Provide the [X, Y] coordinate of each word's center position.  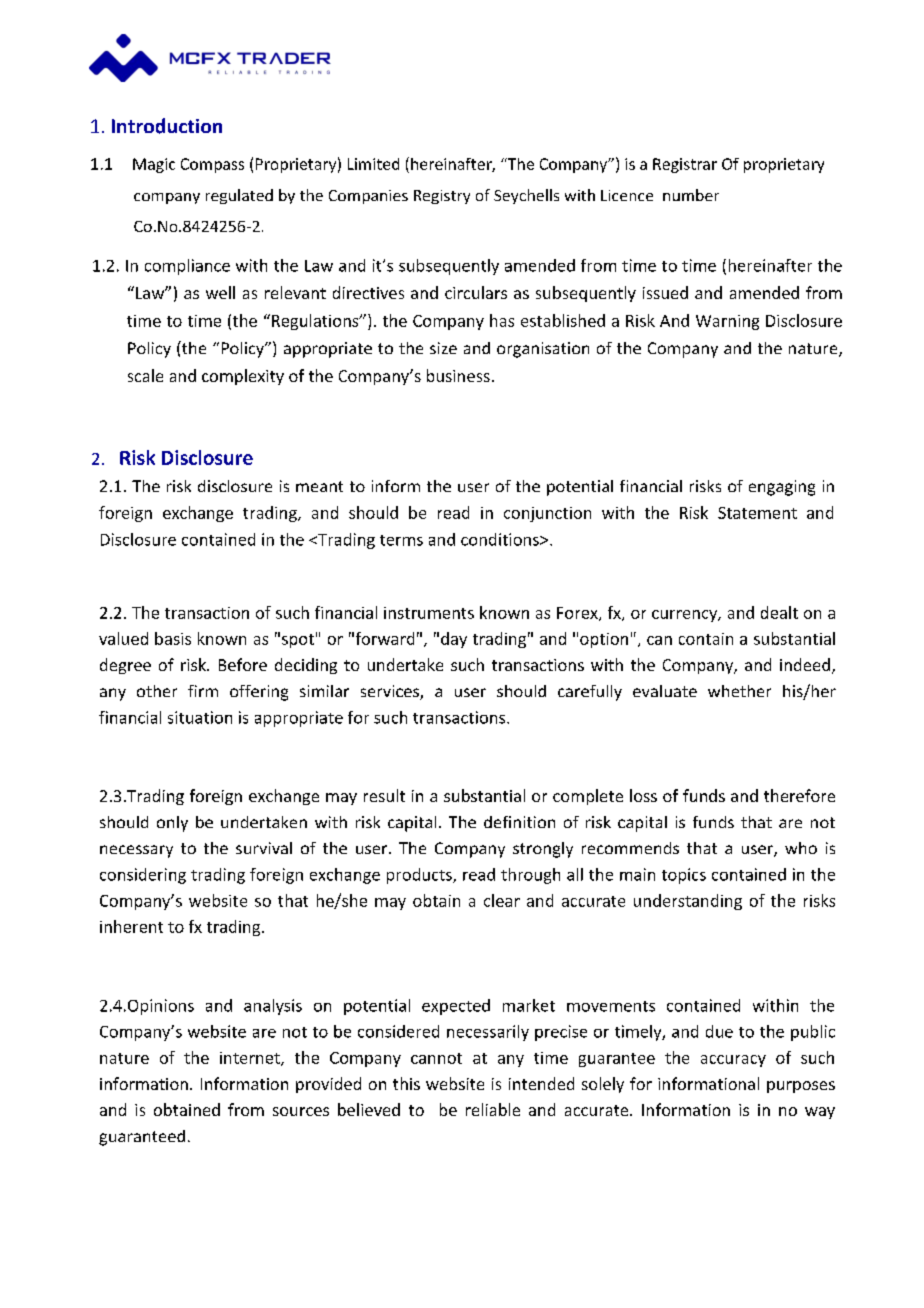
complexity [243, 377]
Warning [727, 322]
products [420, 876]
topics [684, 876]
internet [251, 1059]
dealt [779, 612]
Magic [154, 165]
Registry [442, 197]
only [172, 824]
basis [173, 638]
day [454, 640]
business [458, 375]
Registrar [685, 165]
